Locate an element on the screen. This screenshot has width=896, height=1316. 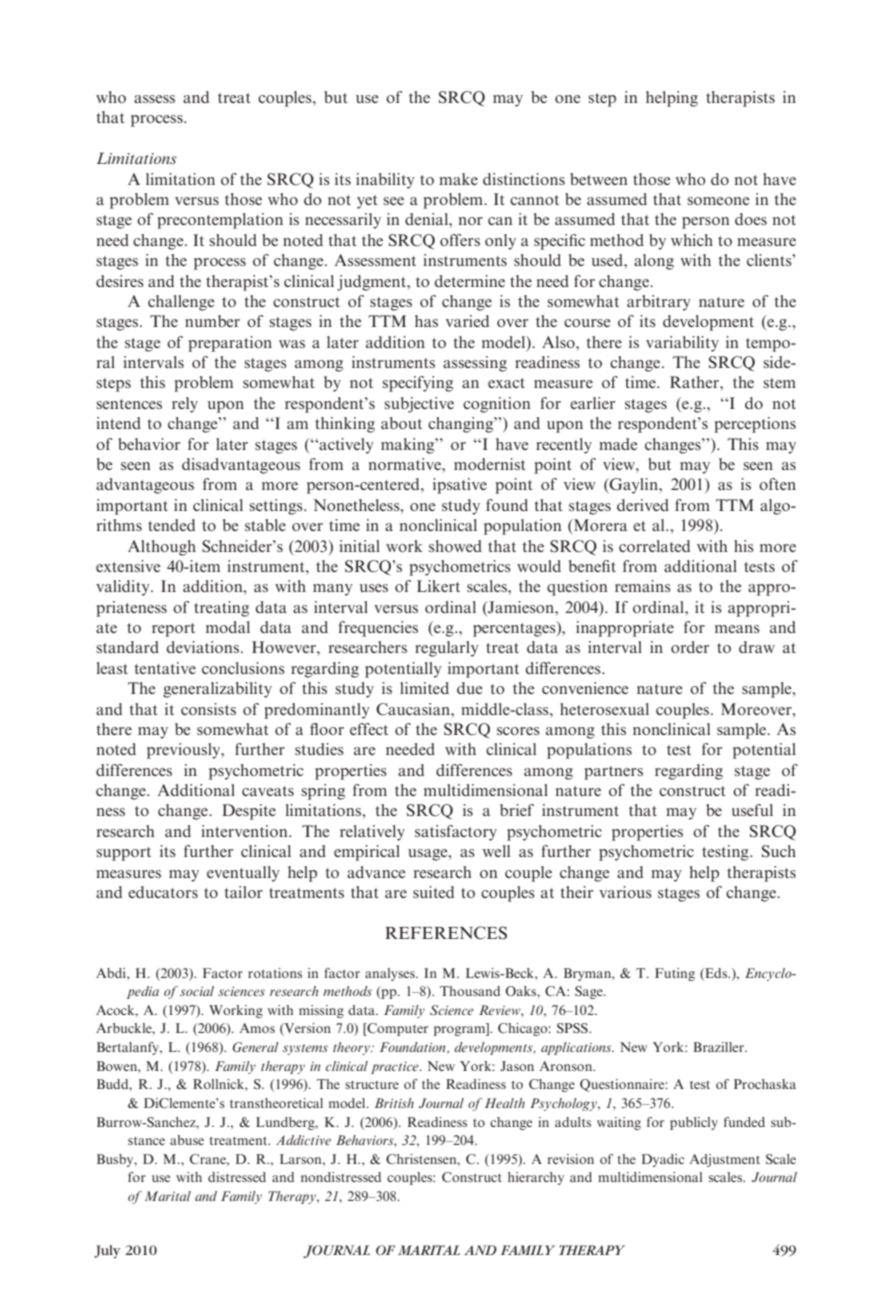
Thousand is located at coordinates (470, 991).
